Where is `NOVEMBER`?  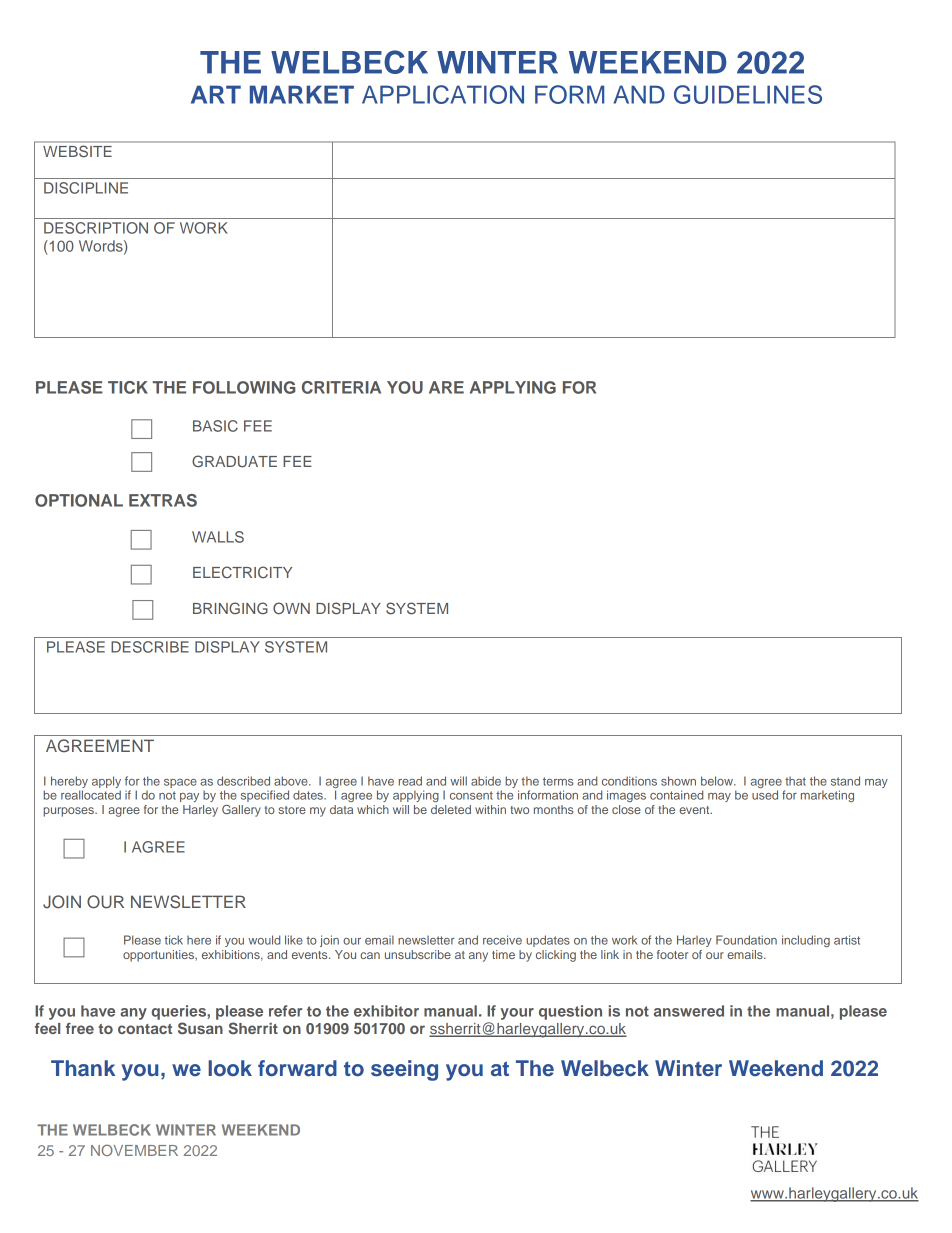
NOVEMBER is located at coordinates (134, 1150).
